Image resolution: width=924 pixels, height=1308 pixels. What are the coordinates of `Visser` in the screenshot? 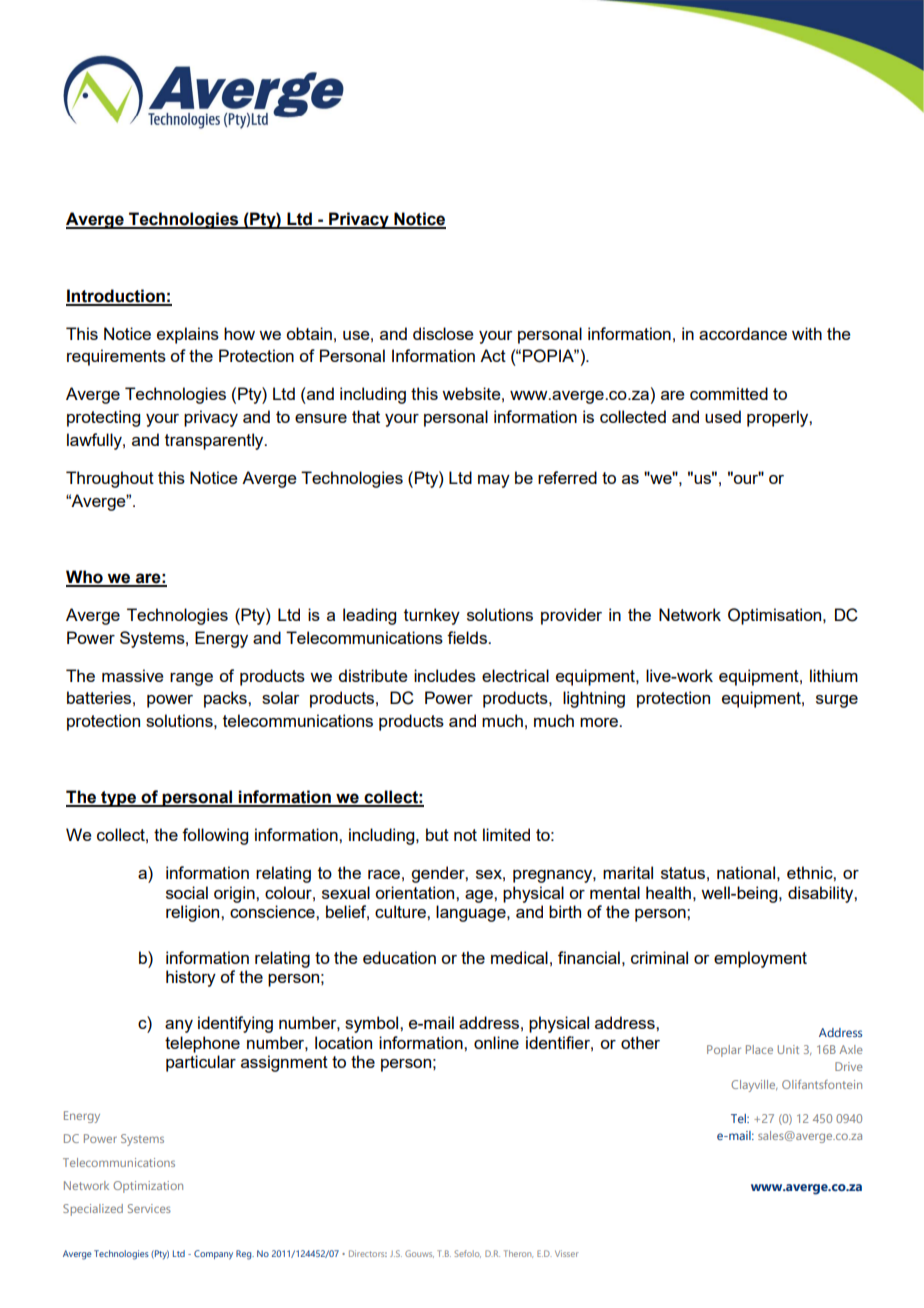 It's located at (567, 1253).
